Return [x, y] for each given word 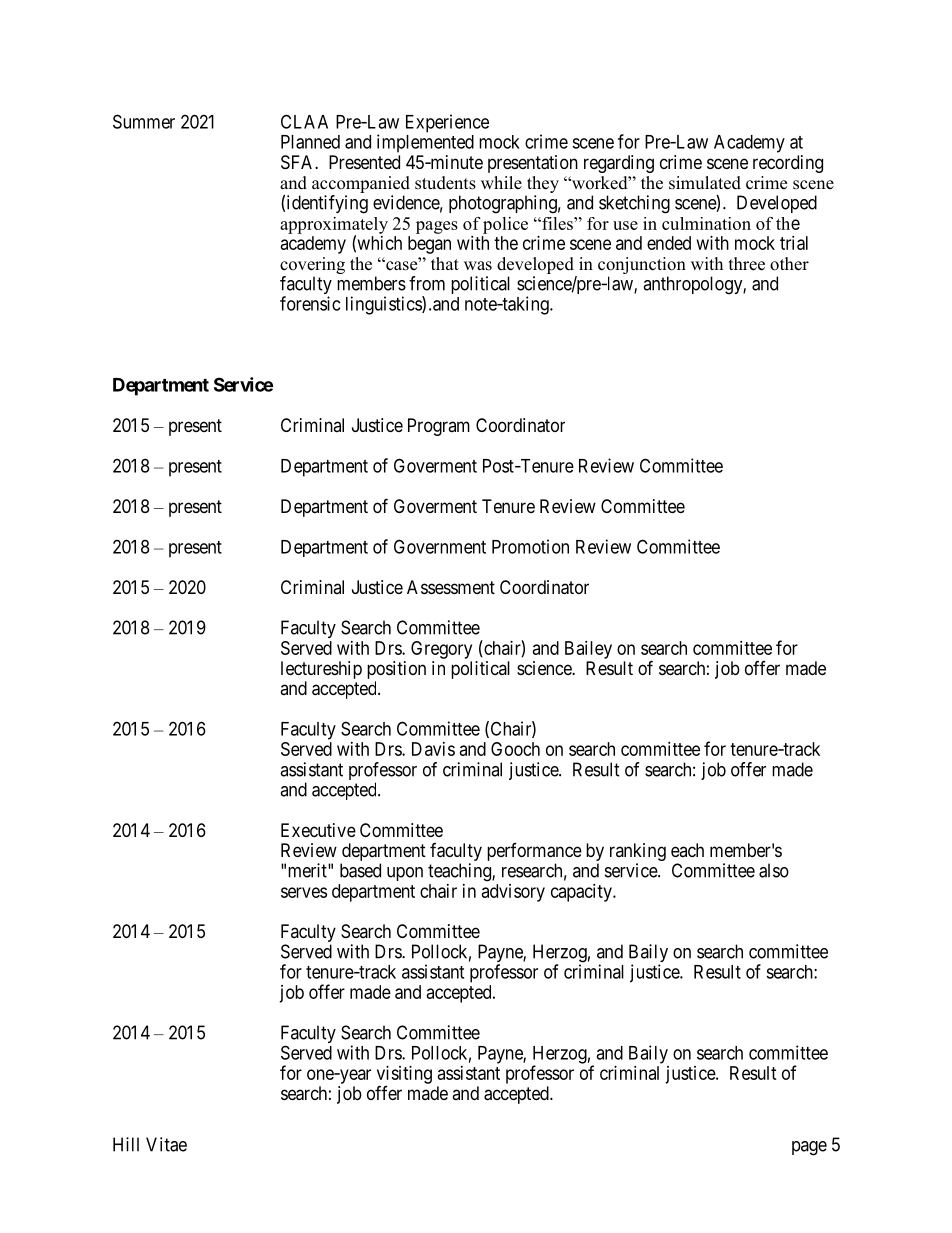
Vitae [166, 1144]
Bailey [588, 650]
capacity [582, 893]
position [396, 670]
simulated [705, 183]
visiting [404, 1075]
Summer [144, 121]
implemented [425, 143]
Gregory [441, 650]
